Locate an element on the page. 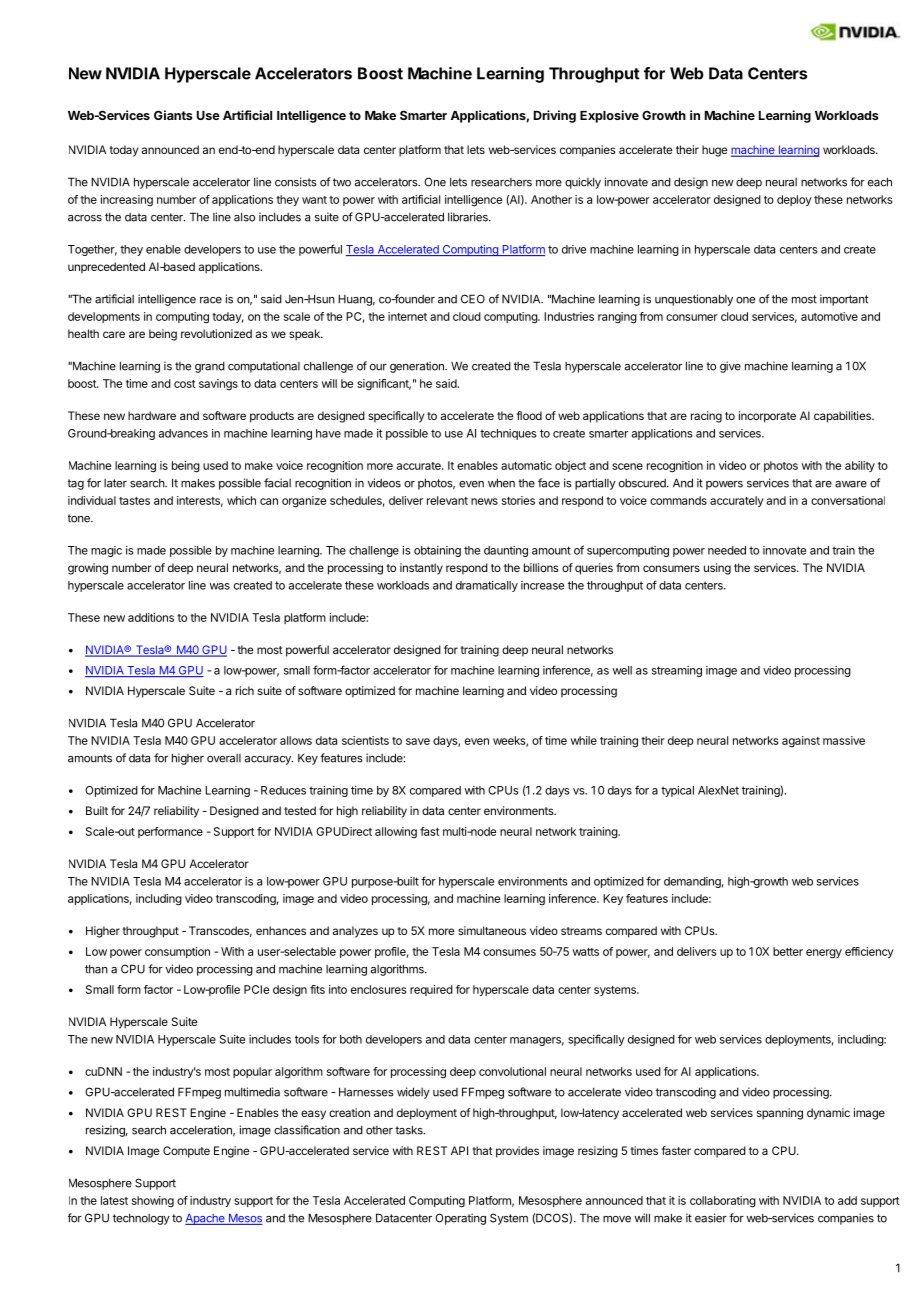 The width and height of the image is (924, 1308). better is located at coordinates (788, 951).
